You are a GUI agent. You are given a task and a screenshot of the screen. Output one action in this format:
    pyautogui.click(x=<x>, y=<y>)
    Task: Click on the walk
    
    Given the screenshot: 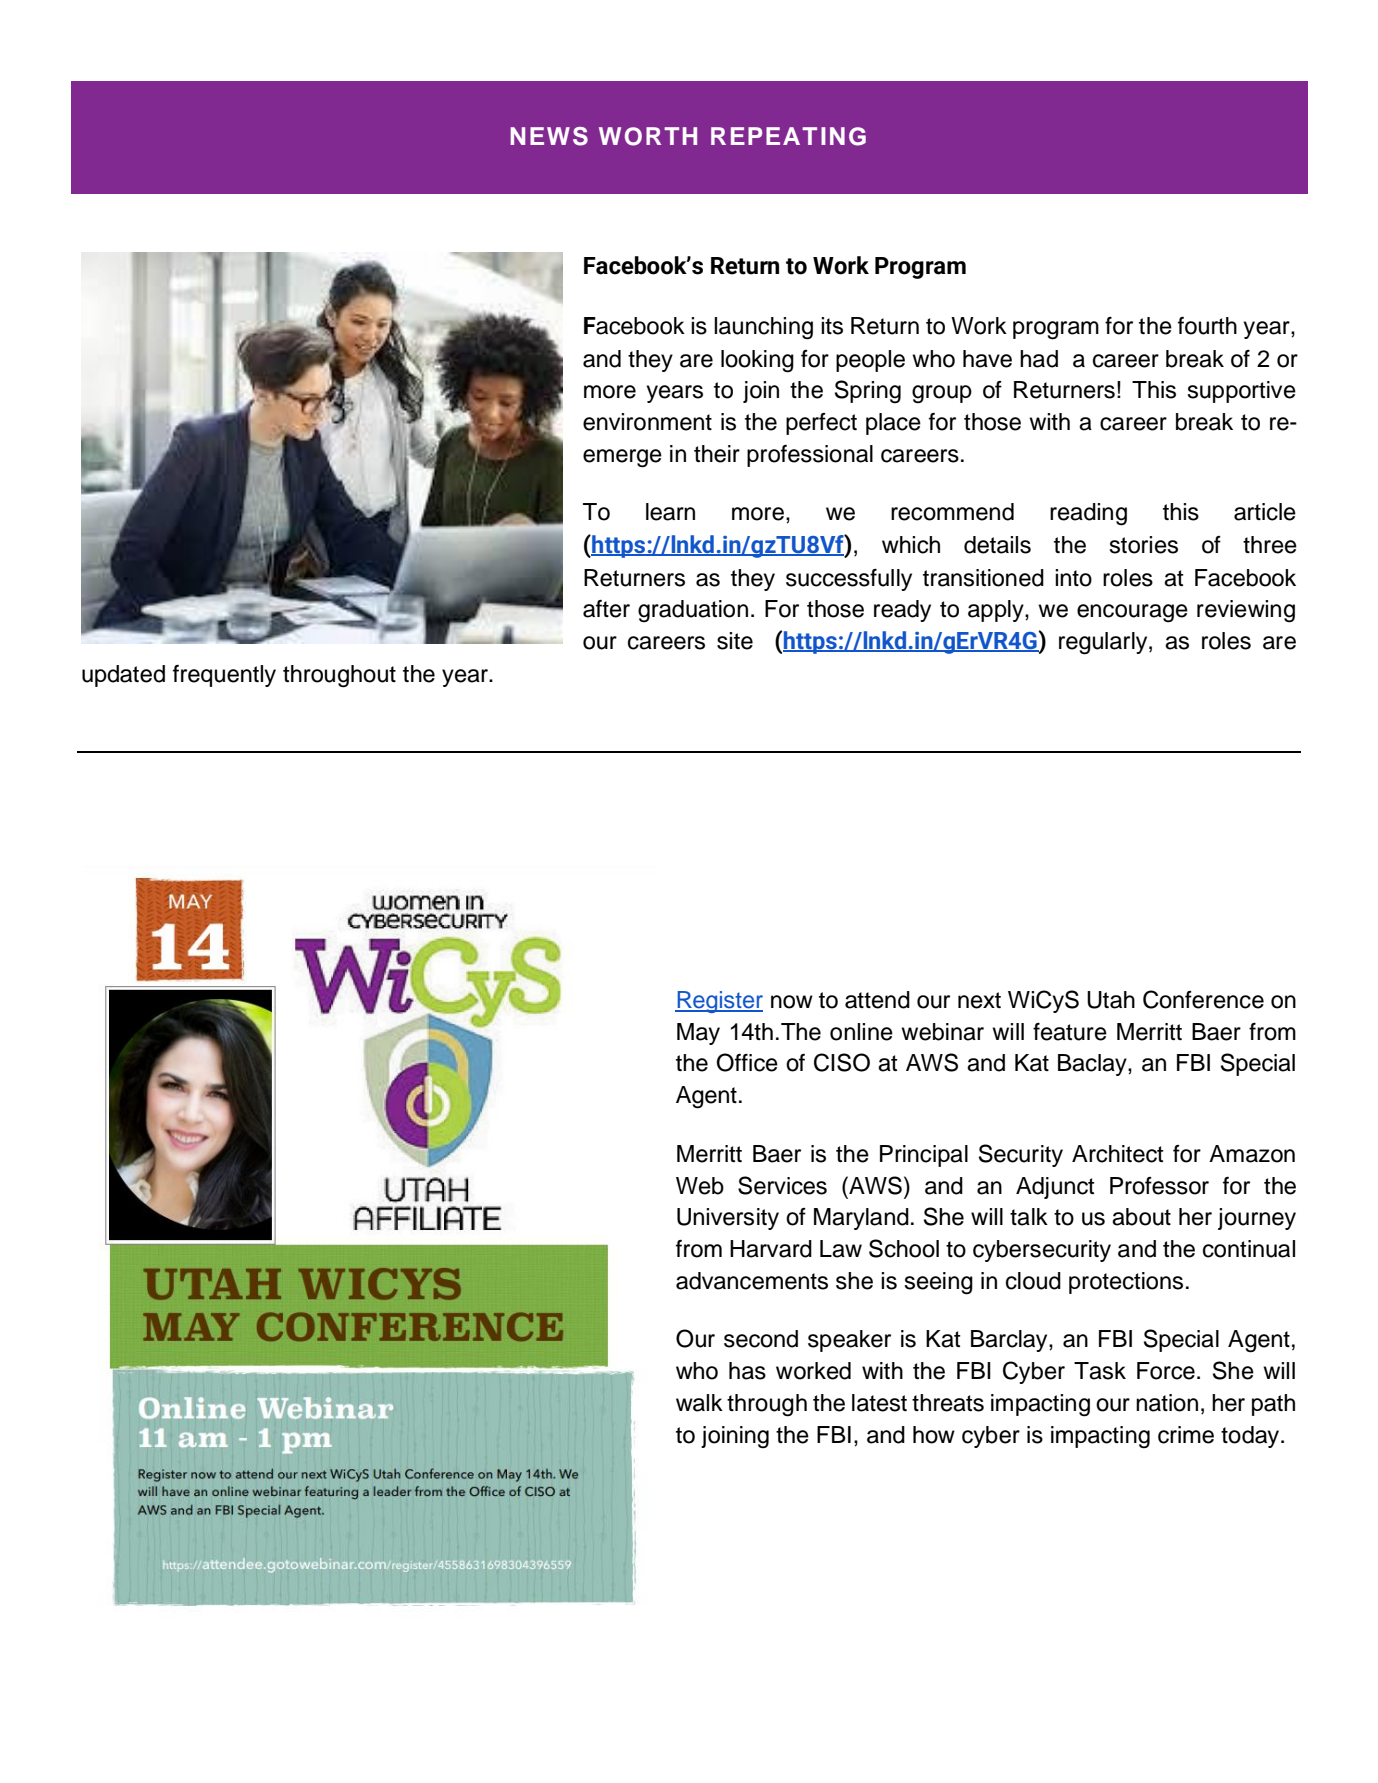 What is the action you would take?
    pyautogui.click(x=699, y=1403)
